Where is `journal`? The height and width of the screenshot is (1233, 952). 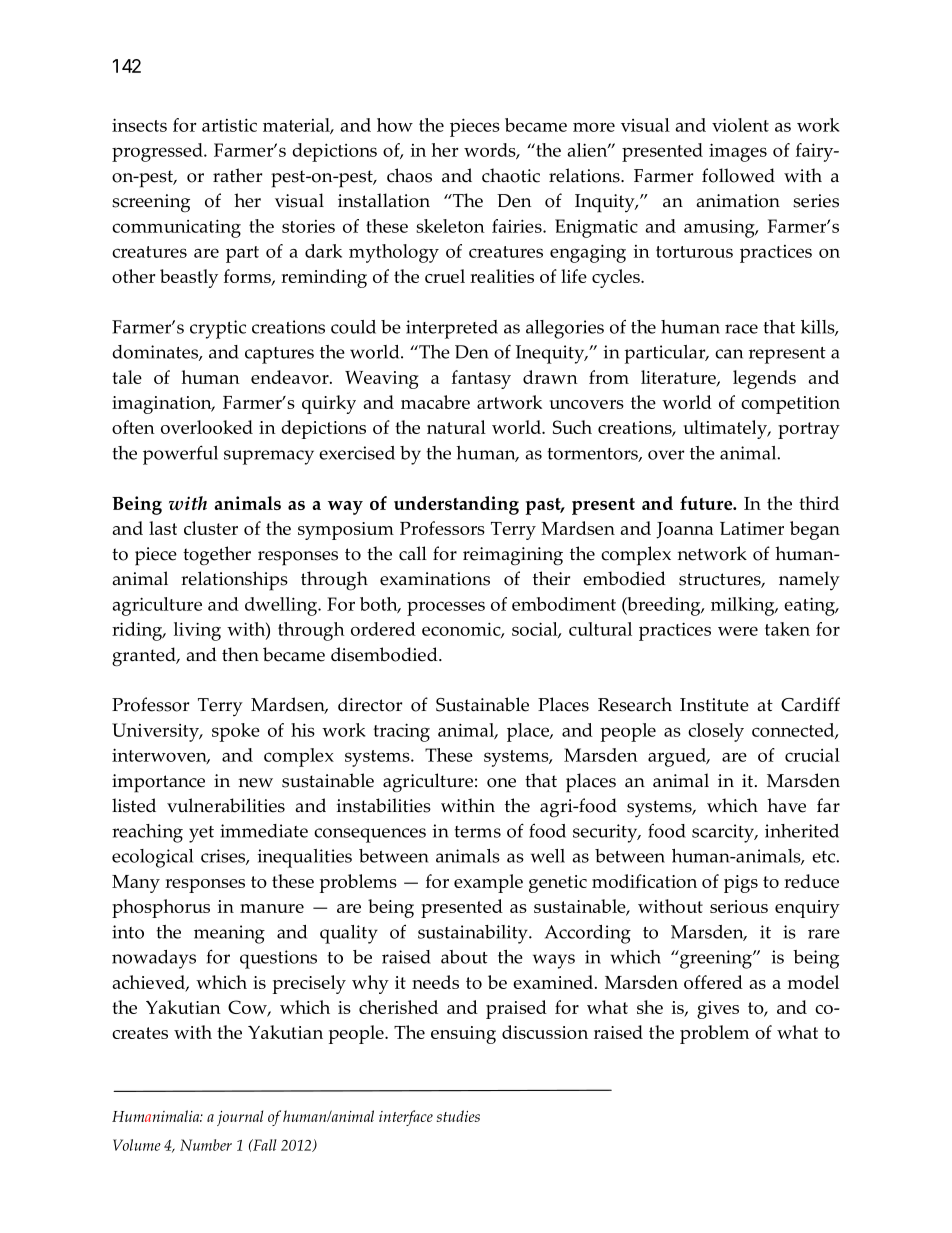
journal is located at coordinates (240, 1118).
